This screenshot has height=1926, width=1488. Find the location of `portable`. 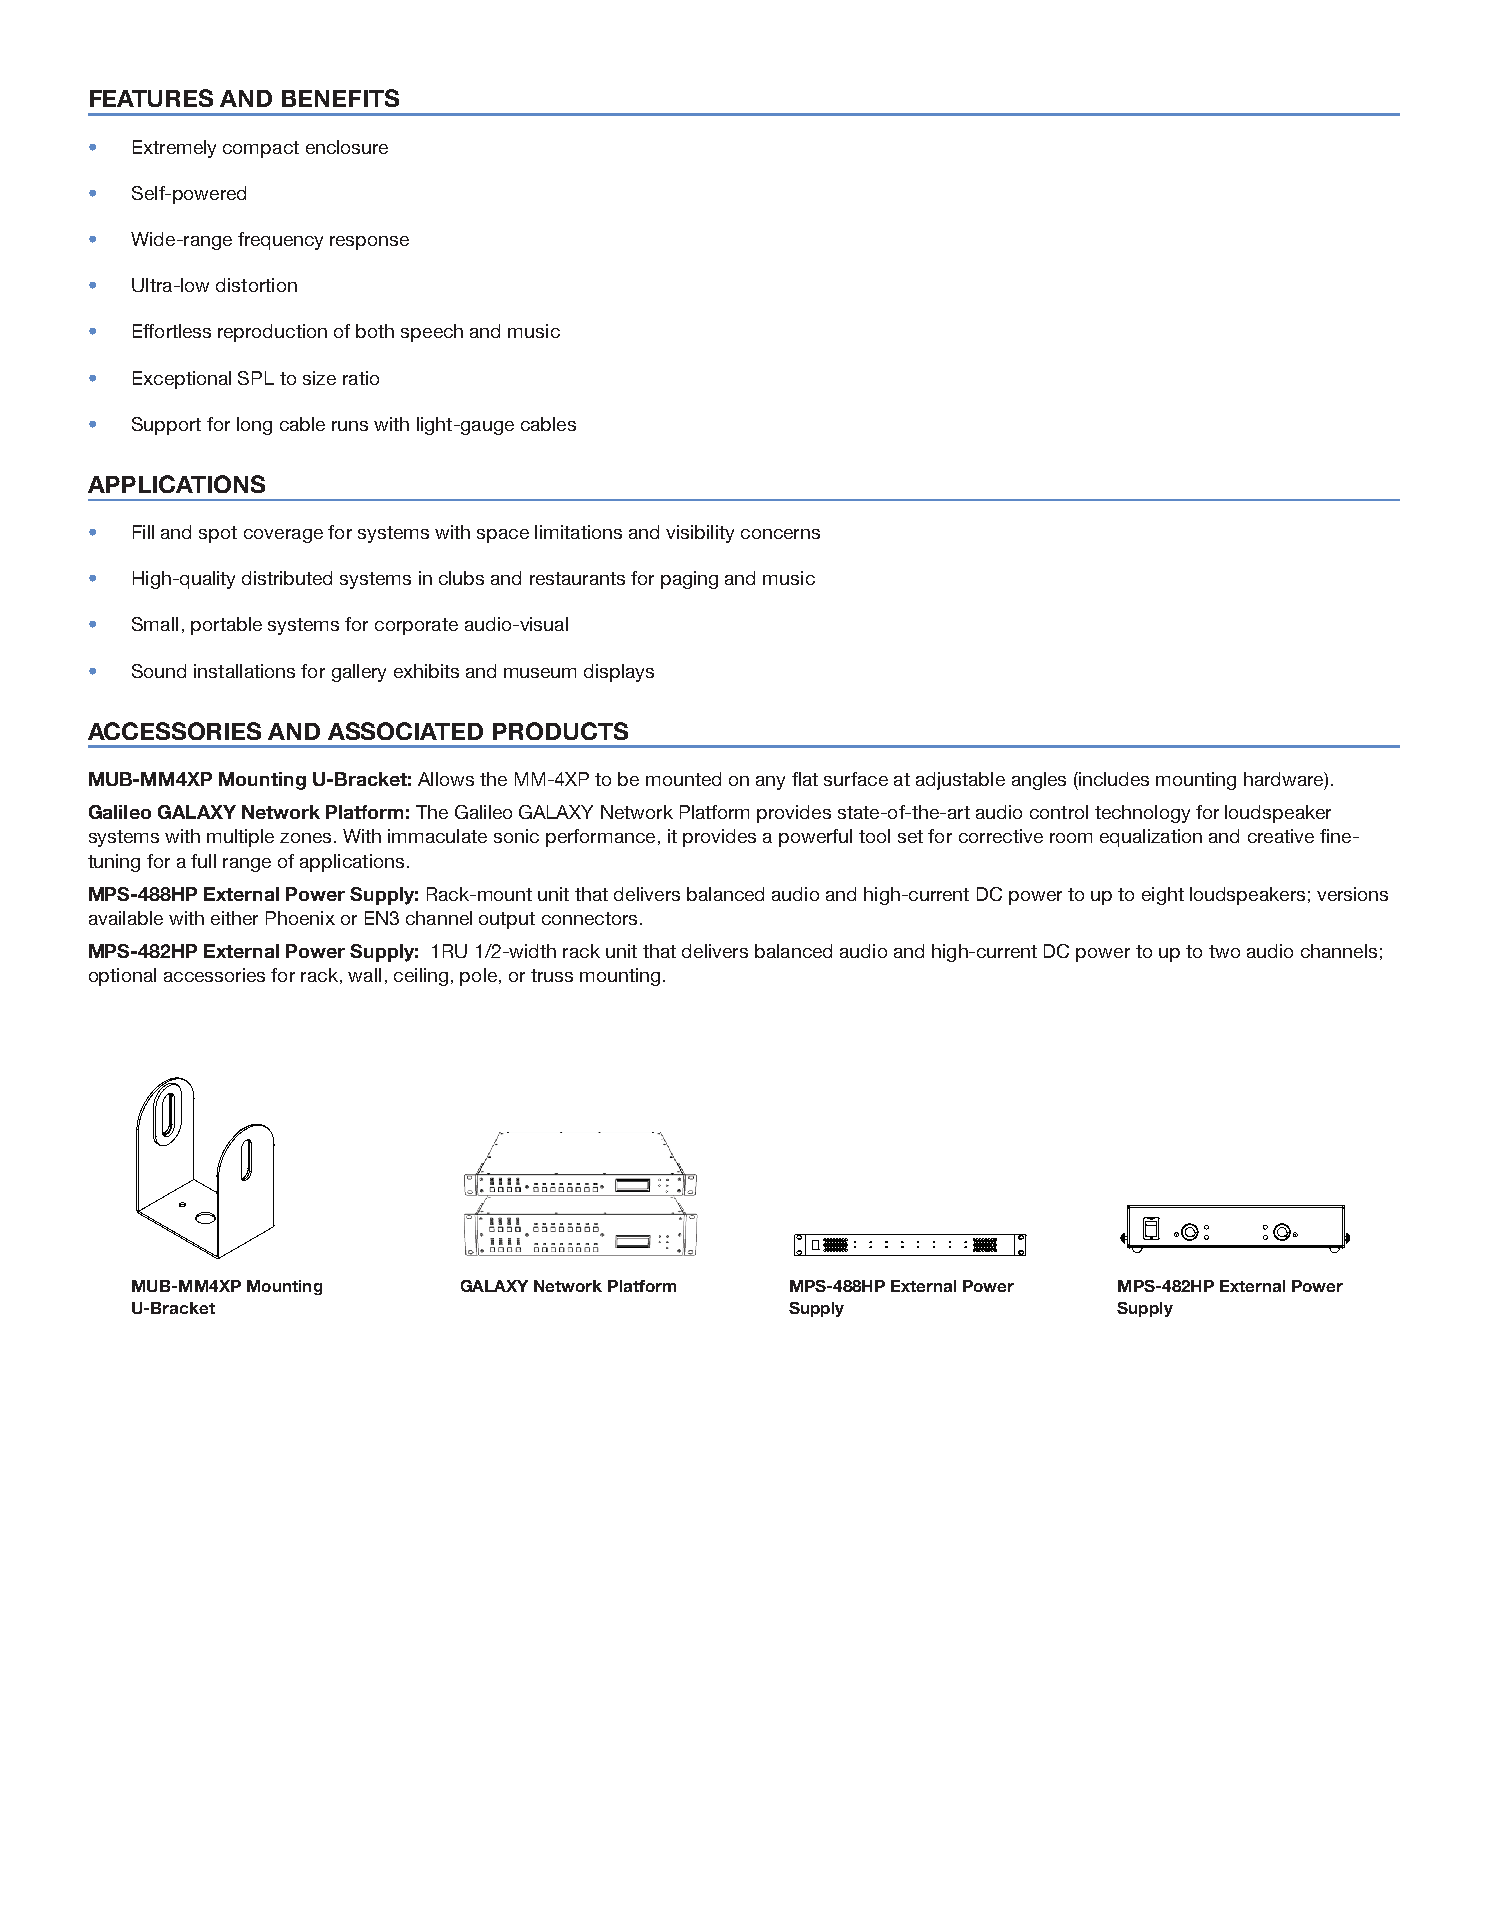

portable is located at coordinates (226, 626).
